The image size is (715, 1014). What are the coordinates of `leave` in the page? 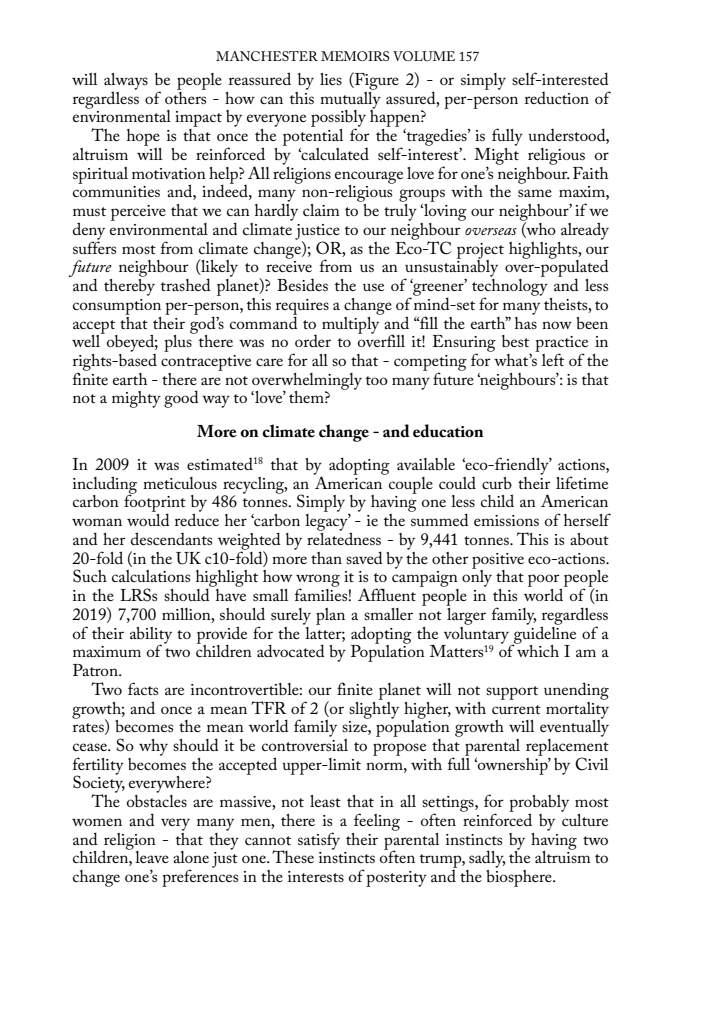 It's located at (152, 857).
